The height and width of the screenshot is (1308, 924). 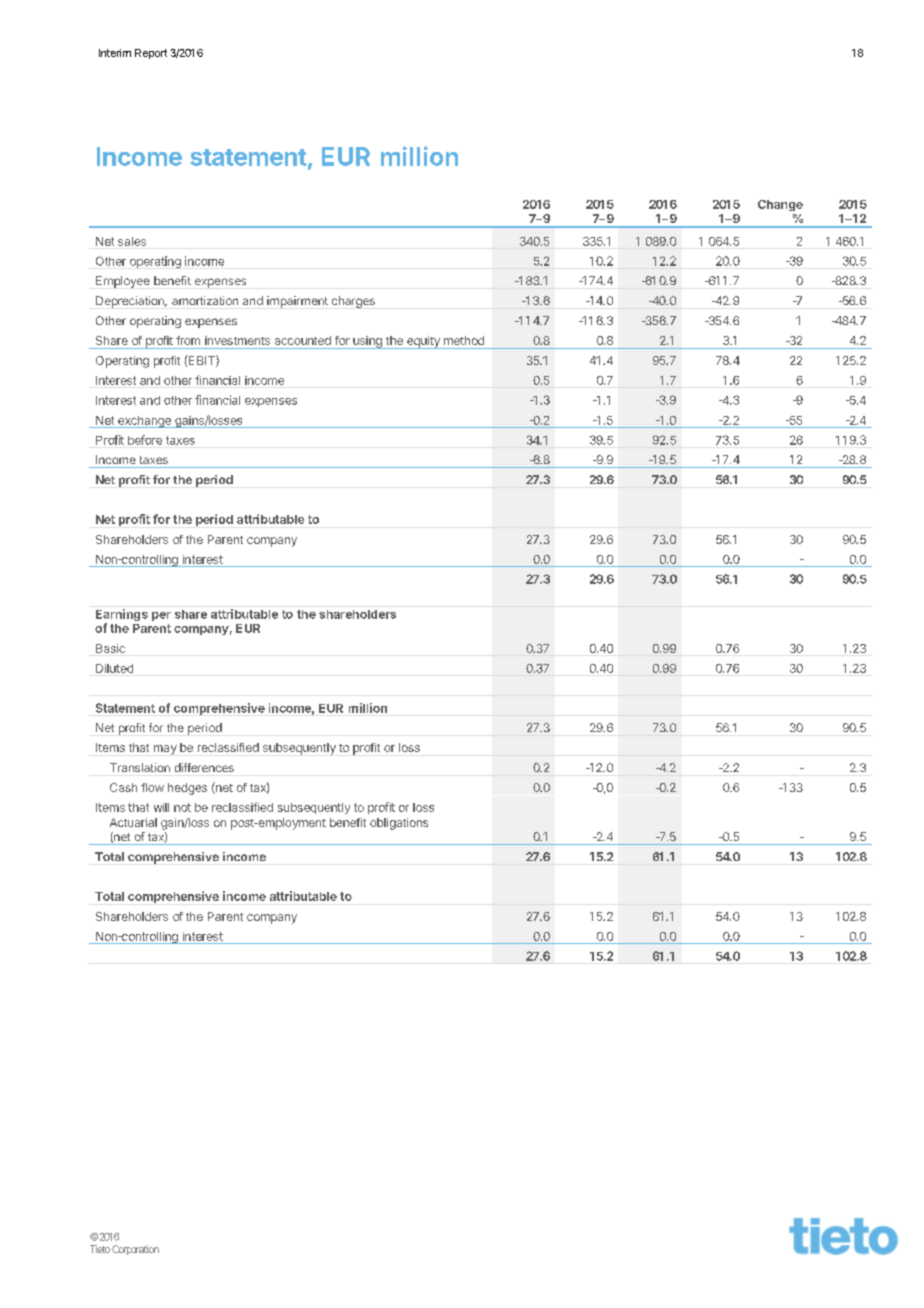 What do you see at coordinates (353, 302) in the screenshot?
I see `charges` at bounding box center [353, 302].
